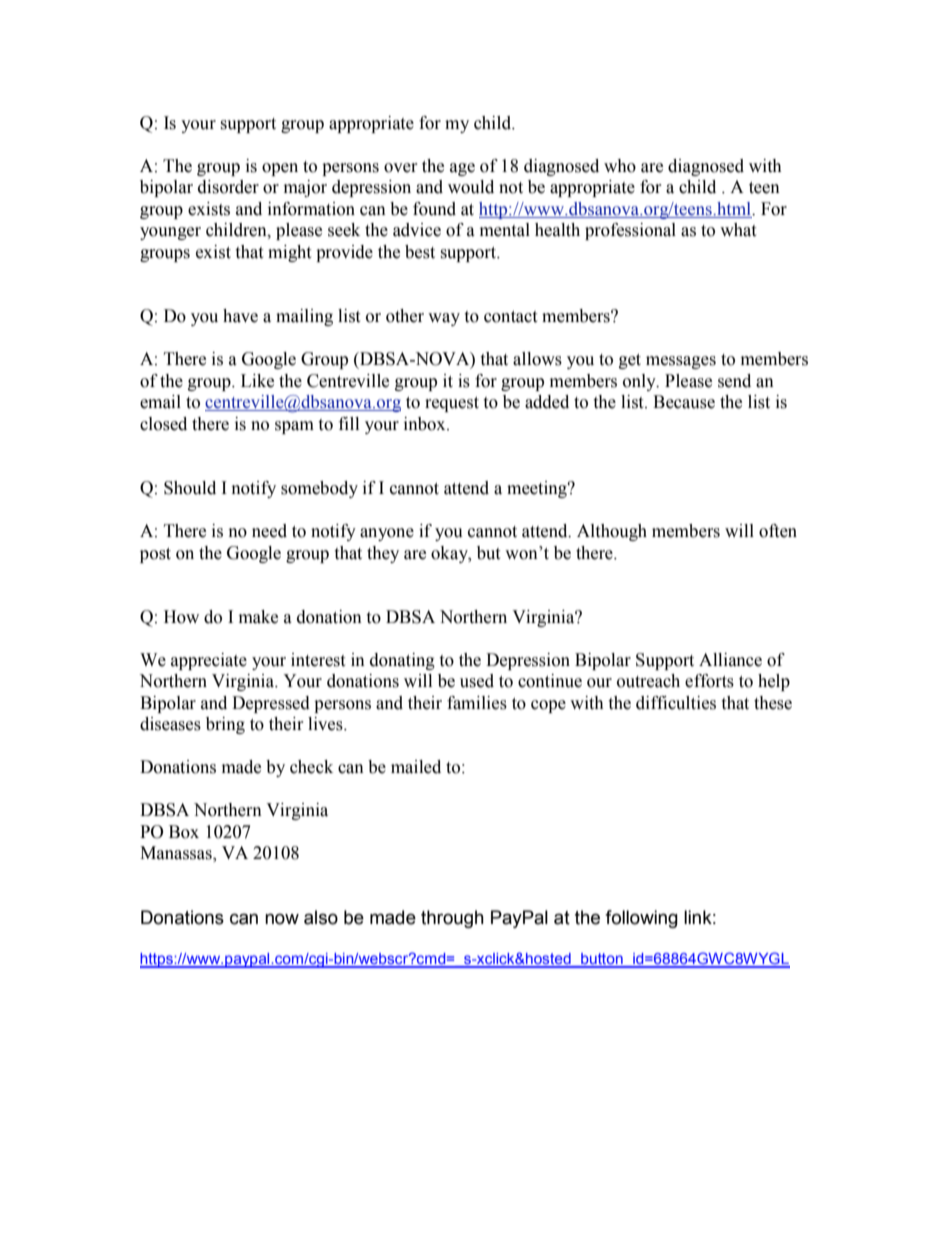  Describe the element at coordinates (471, 187) in the page. I see `would` at that location.
